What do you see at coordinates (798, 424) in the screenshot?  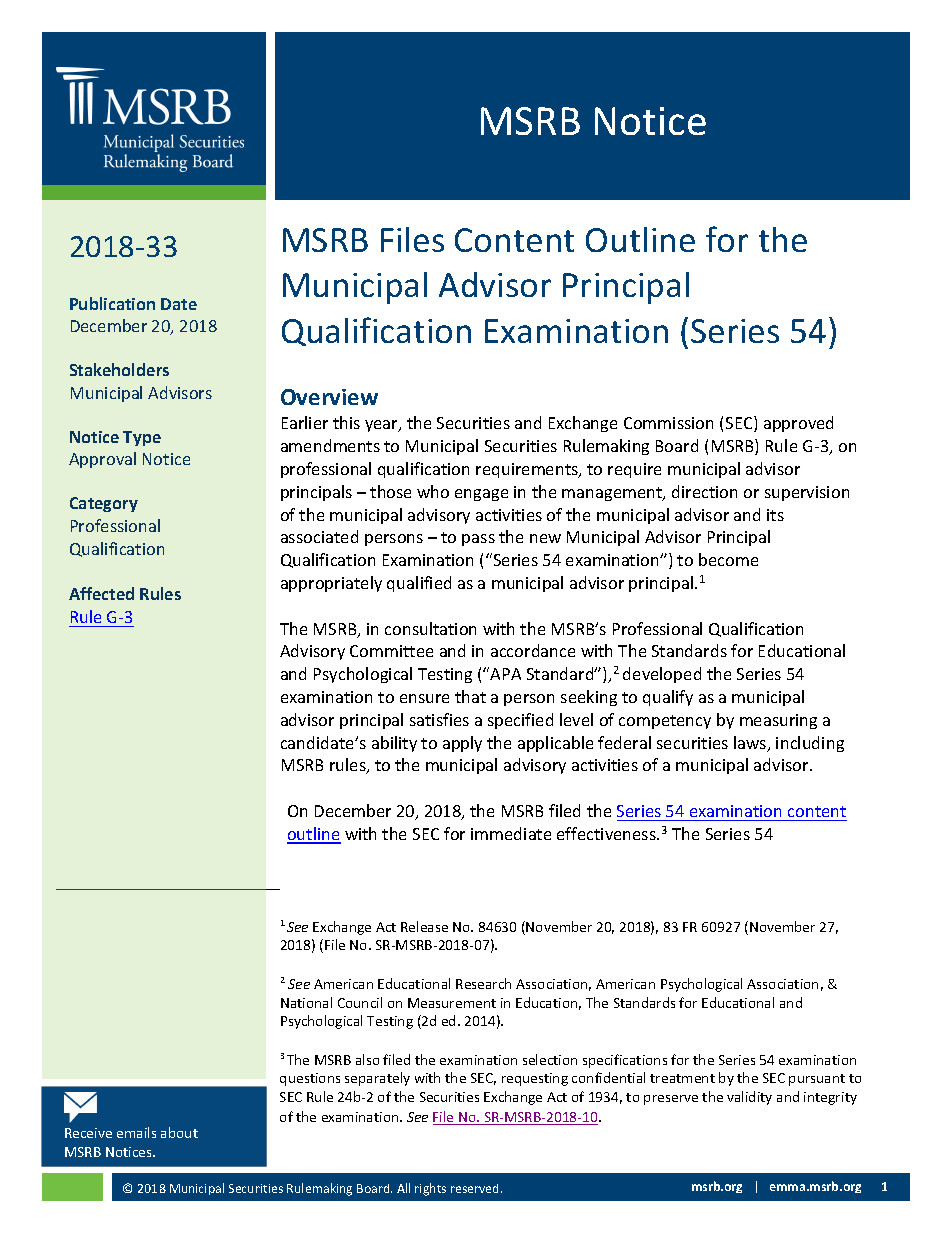 I see `approved` at bounding box center [798, 424].
